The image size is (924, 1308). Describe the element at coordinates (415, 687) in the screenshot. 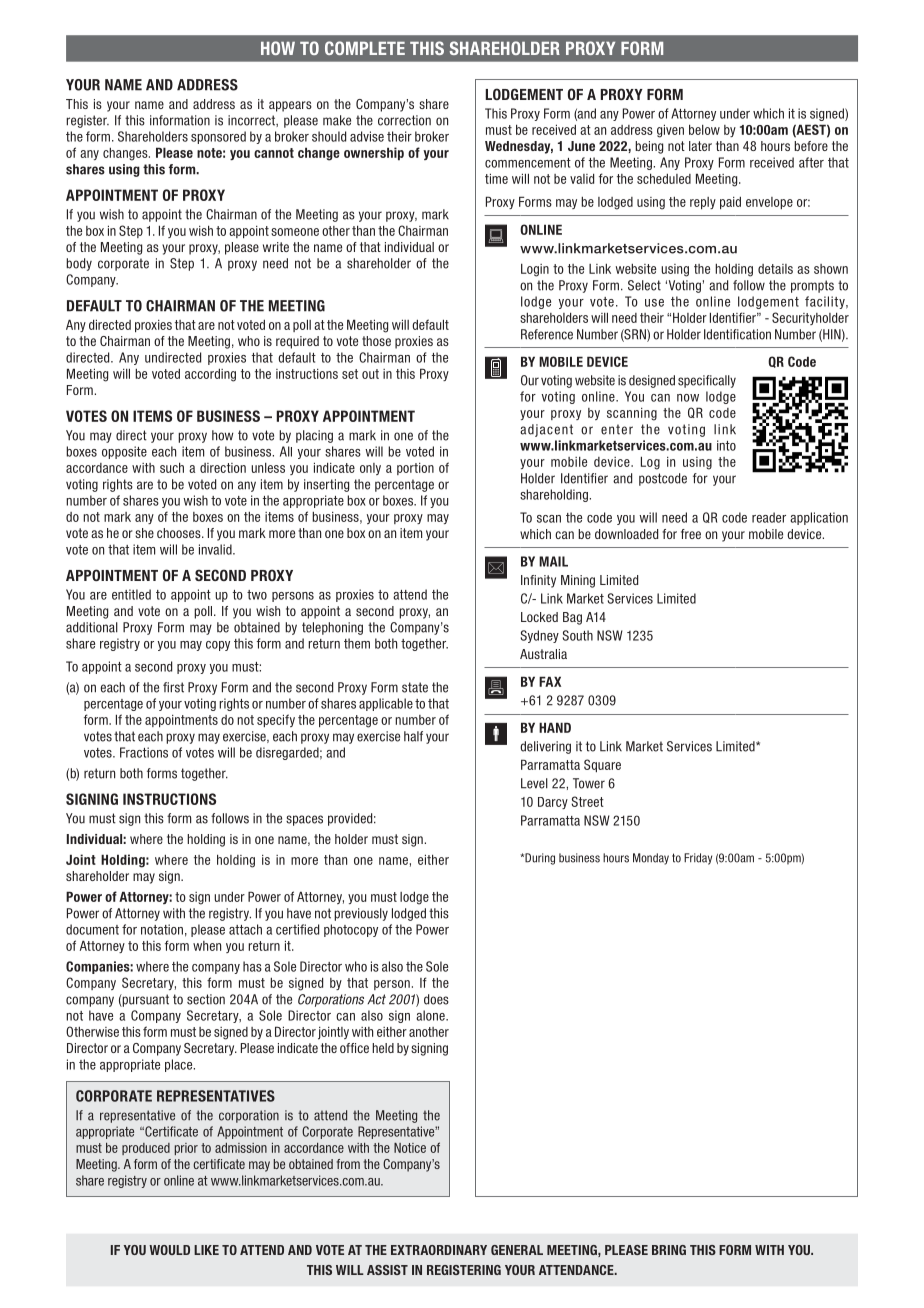

I see `state` at that location.
